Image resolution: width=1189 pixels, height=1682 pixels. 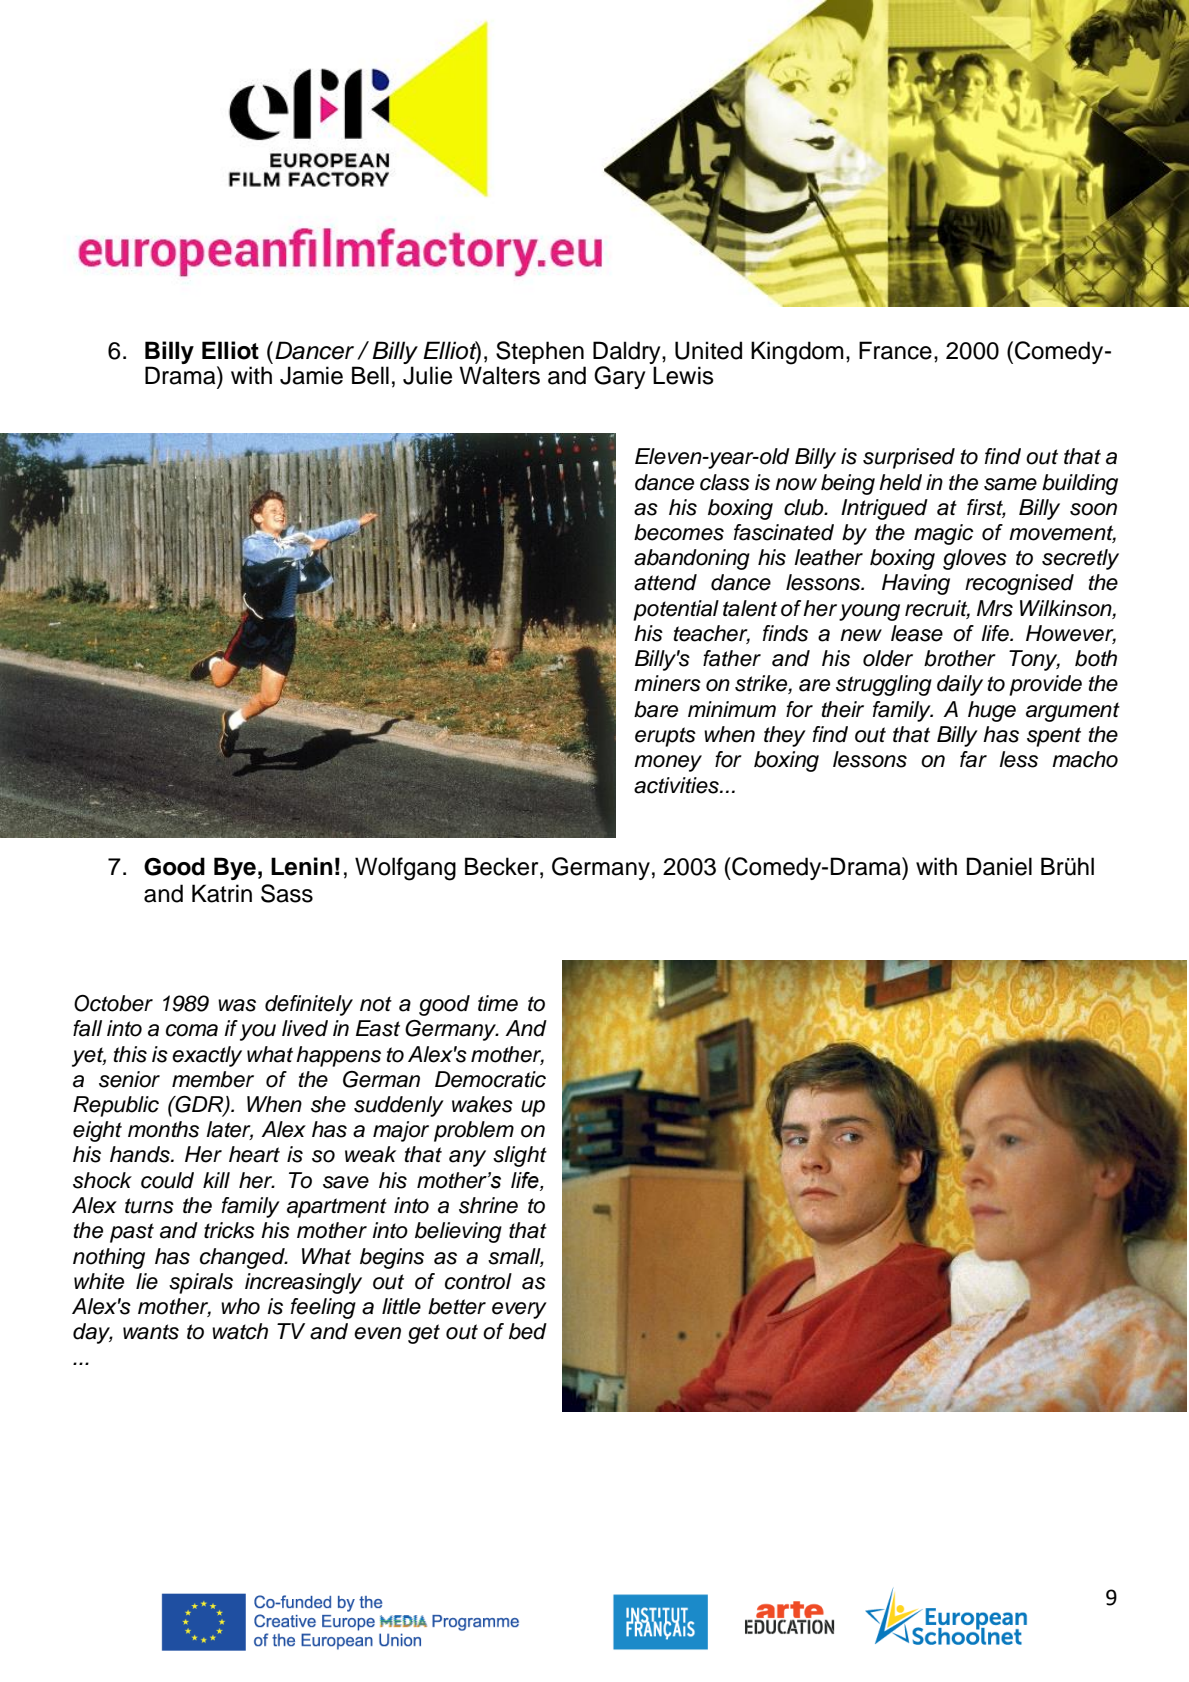 I want to click on Jamie, so click(x=311, y=375).
